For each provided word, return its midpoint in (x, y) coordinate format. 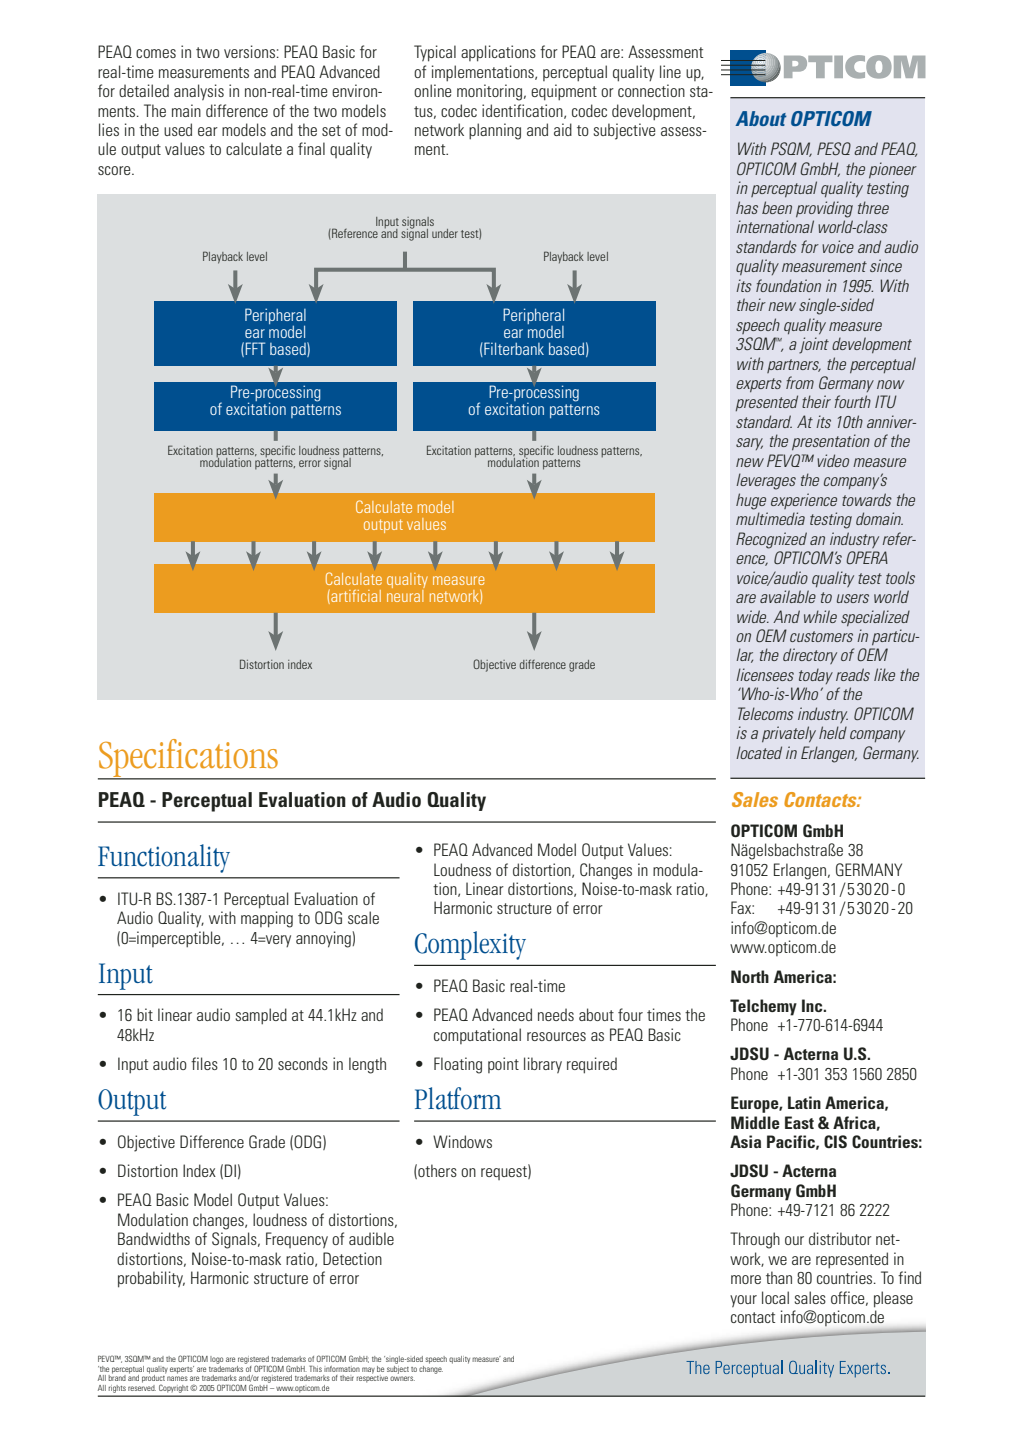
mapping (267, 919)
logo (216, 1360)
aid (563, 129)
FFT (255, 348)
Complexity (470, 945)
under (445, 233)
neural (406, 594)
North (750, 976)
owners (402, 1378)
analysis (199, 92)
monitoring (491, 92)
